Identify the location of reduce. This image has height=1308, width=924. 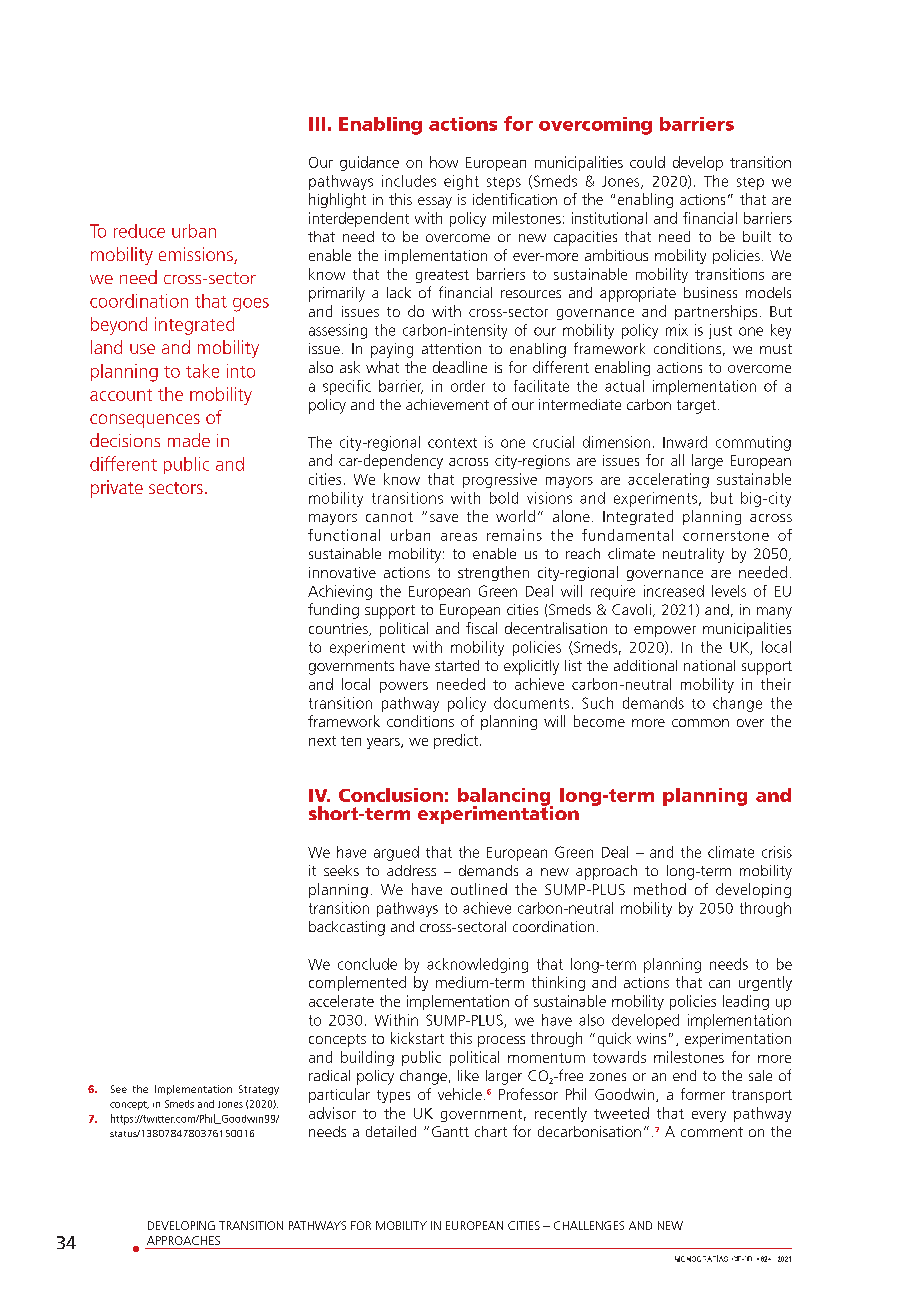
(139, 231).
